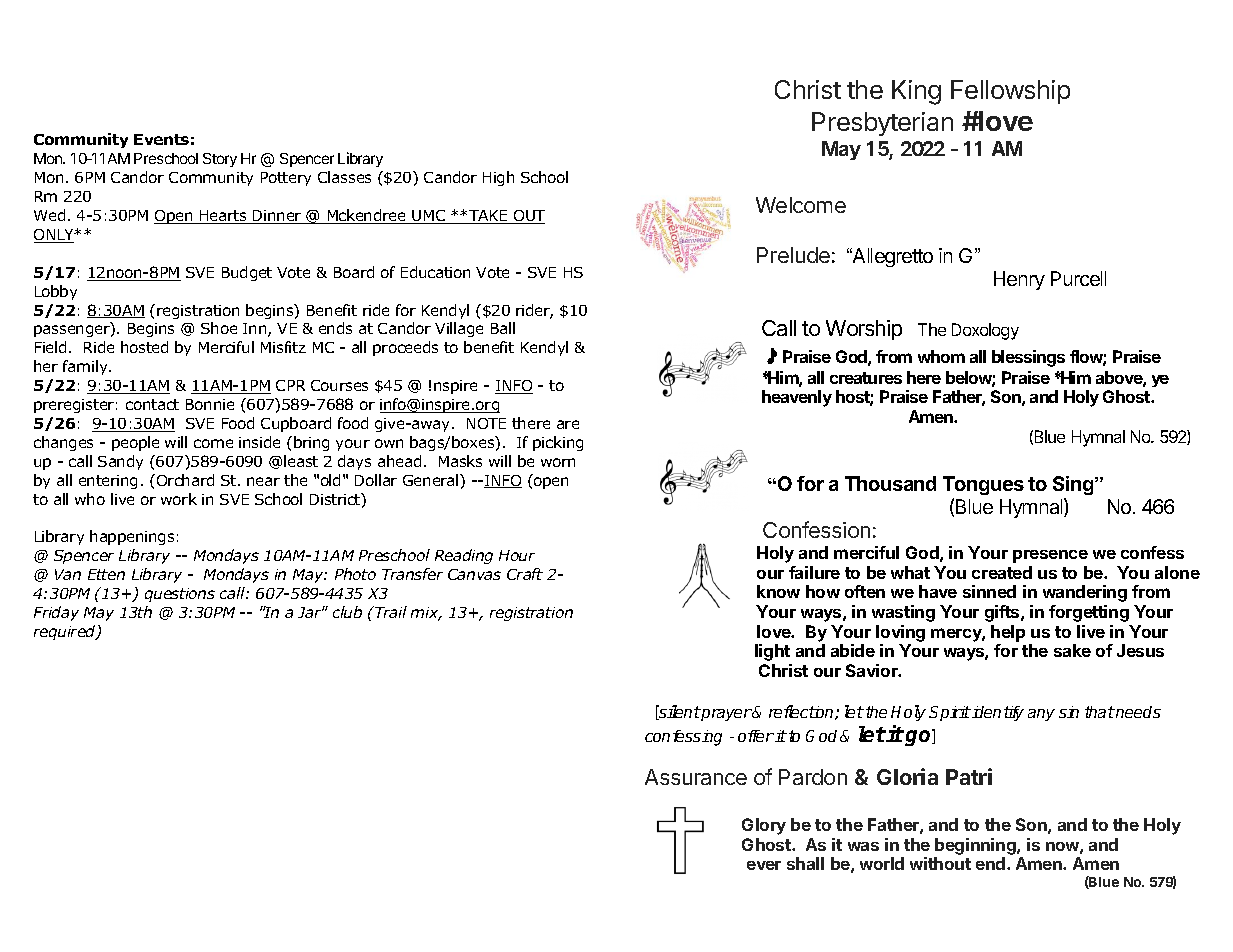 The image size is (1233, 952). I want to click on worn, so click(558, 462).
